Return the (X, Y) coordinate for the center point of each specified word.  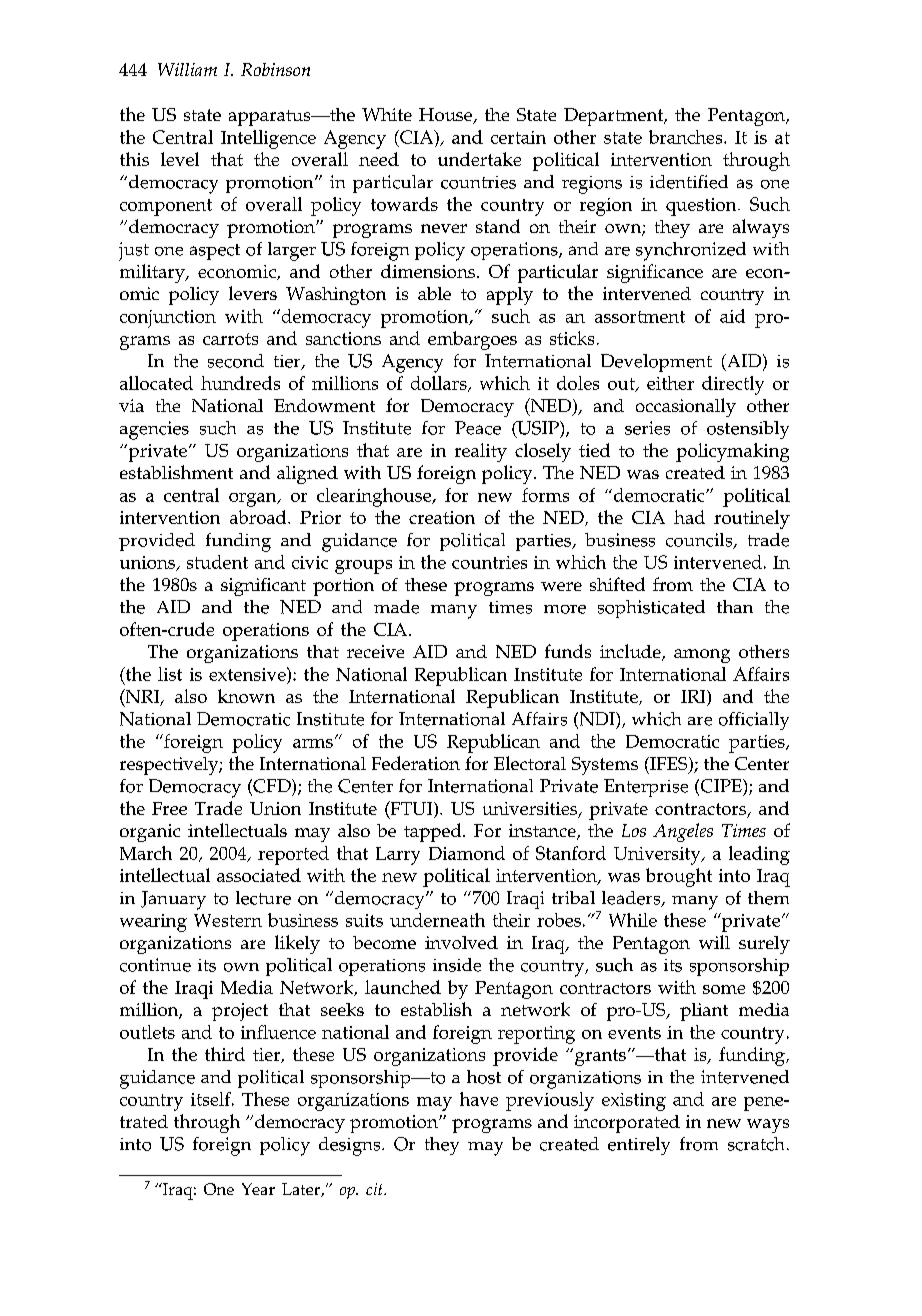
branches (687, 137)
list (170, 674)
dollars (440, 384)
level (180, 159)
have (479, 1099)
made (396, 607)
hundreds (240, 383)
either (670, 383)
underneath (437, 920)
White (387, 114)
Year (258, 1189)
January (173, 900)
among (702, 656)
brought (679, 877)
